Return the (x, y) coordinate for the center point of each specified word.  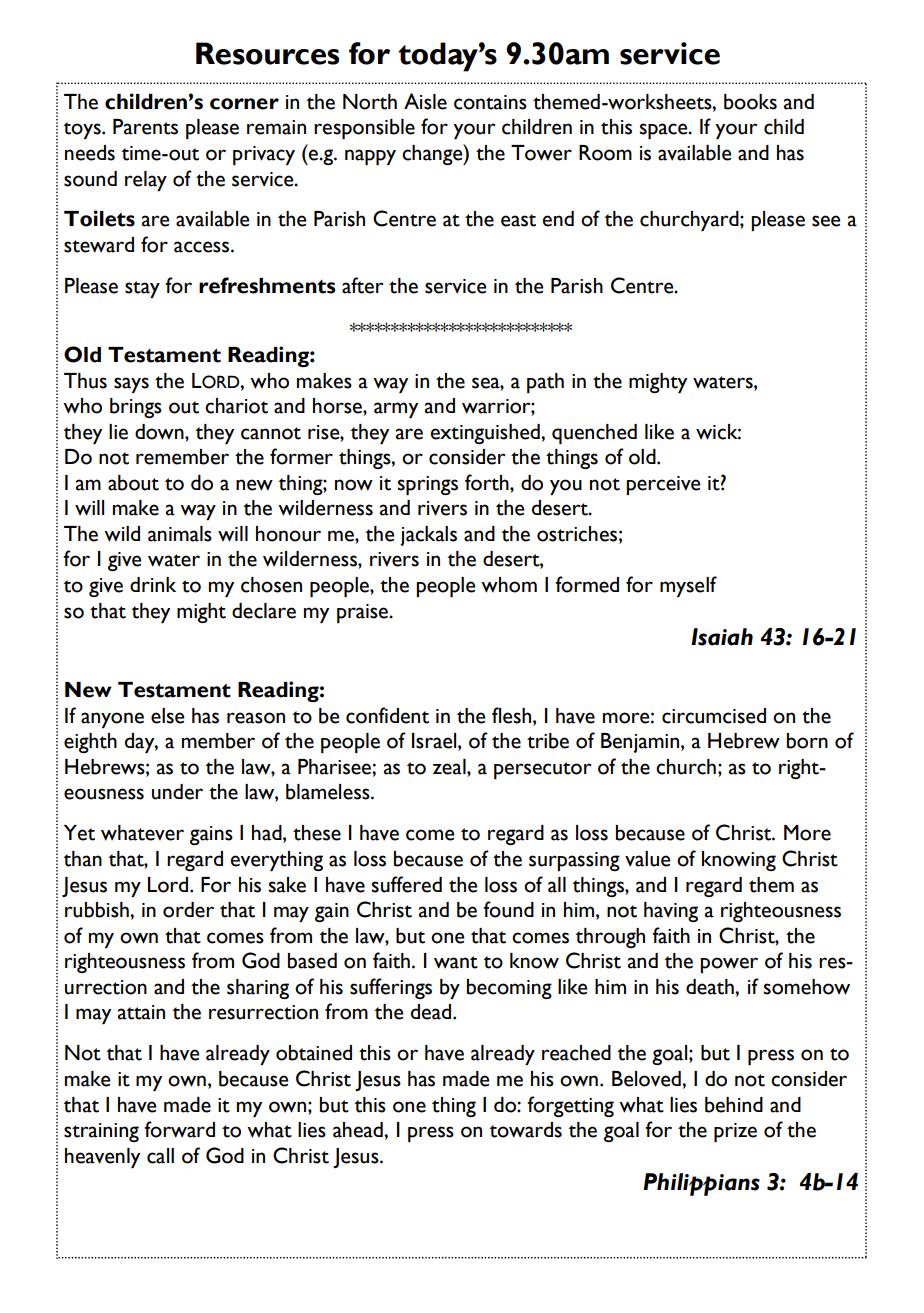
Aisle (425, 101)
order (188, 910)
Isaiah (722, 637)
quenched (594, 434)
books (750, 102)
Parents (145, 127)
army (396, 410)
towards (526, 1130)
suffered (406, 884)
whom (509, 585)
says (131, 385)
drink (153, 584)
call (160, 1156)
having (671, 912)
